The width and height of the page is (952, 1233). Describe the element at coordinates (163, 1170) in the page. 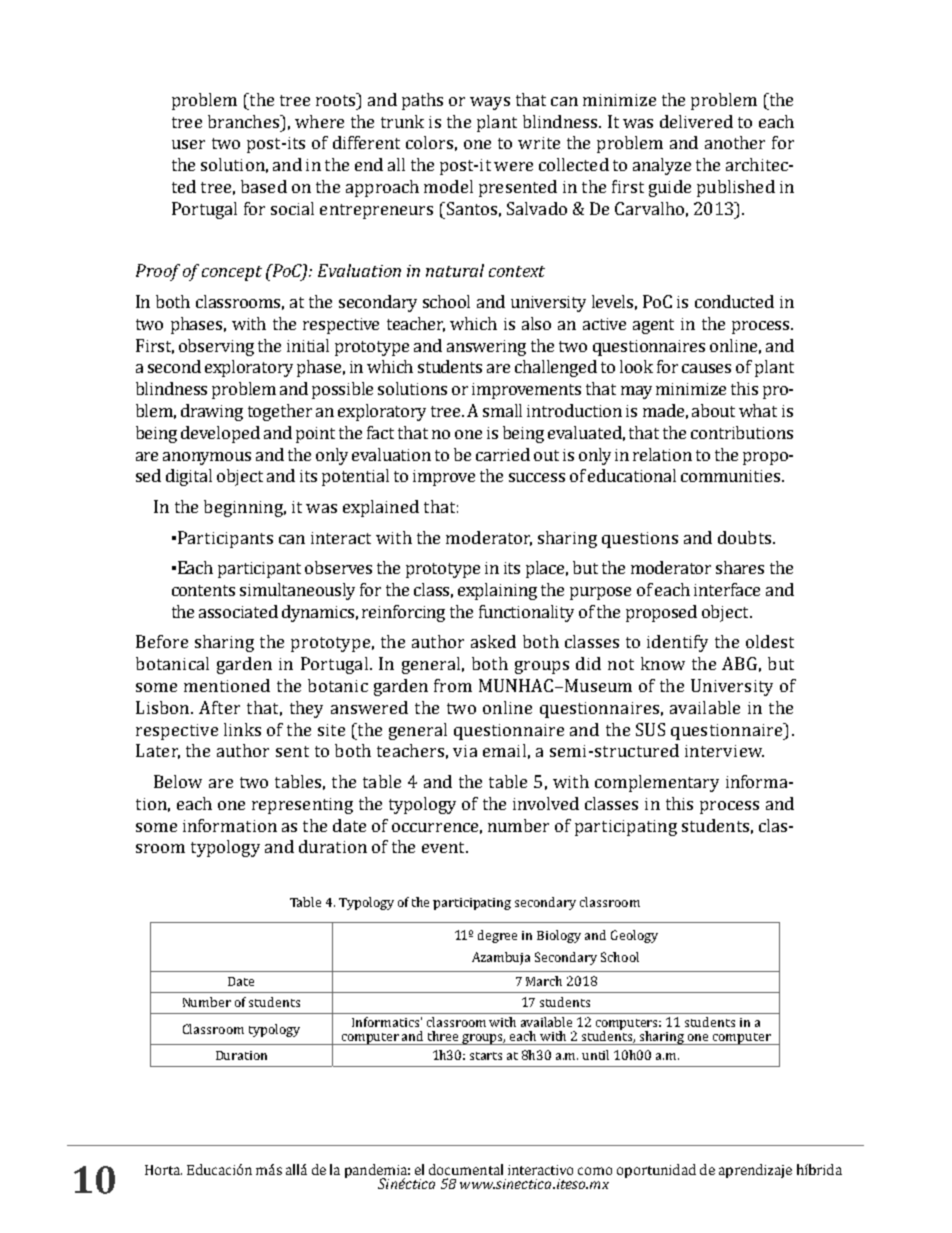

I see `Horta` at that location.
